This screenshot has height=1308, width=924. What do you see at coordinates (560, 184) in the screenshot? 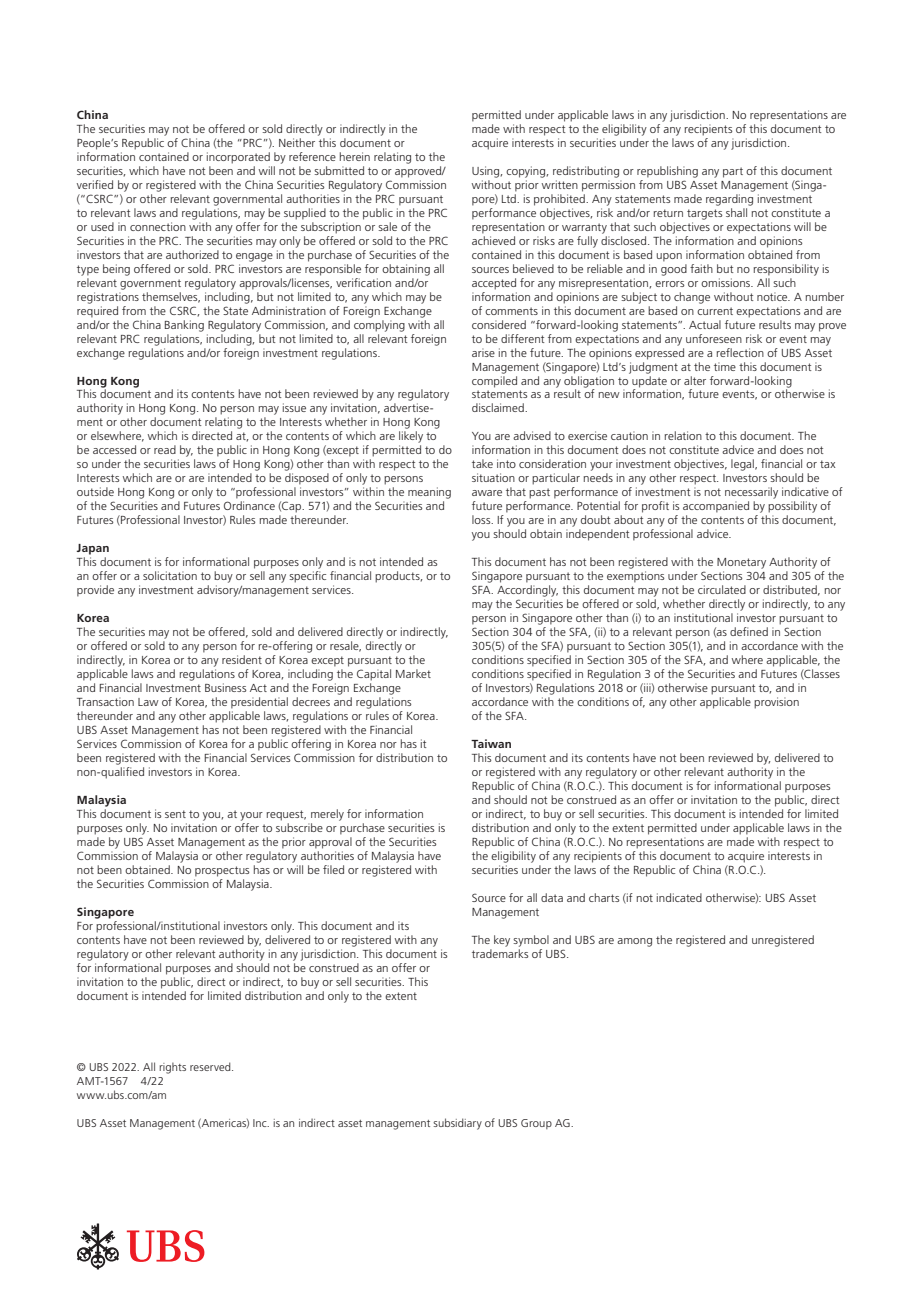
I see `written` at bounding box center [560, 184].
